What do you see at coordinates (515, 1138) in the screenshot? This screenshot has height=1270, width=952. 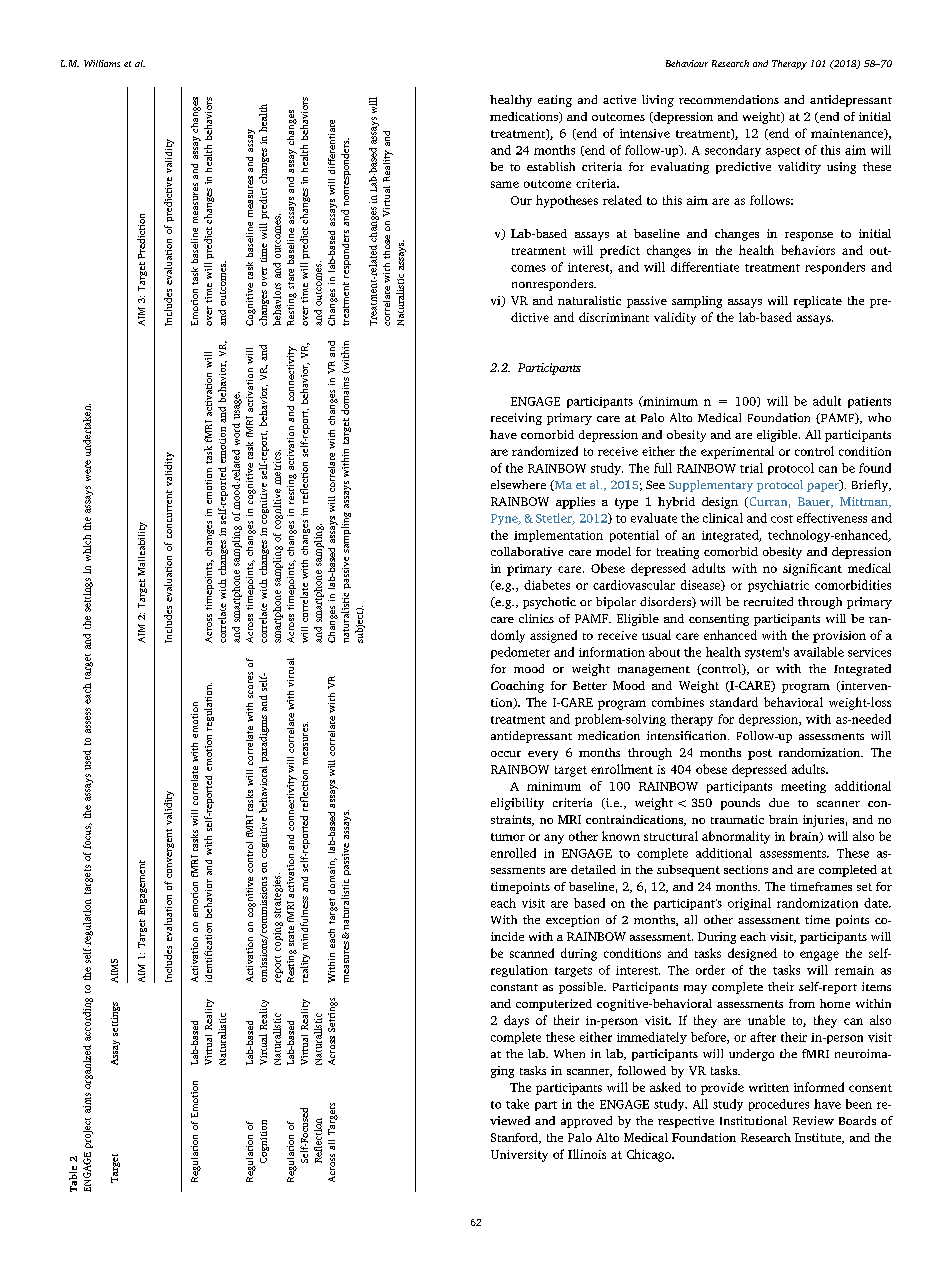 I see `Stanford` at bounding box center [515, 1138].
